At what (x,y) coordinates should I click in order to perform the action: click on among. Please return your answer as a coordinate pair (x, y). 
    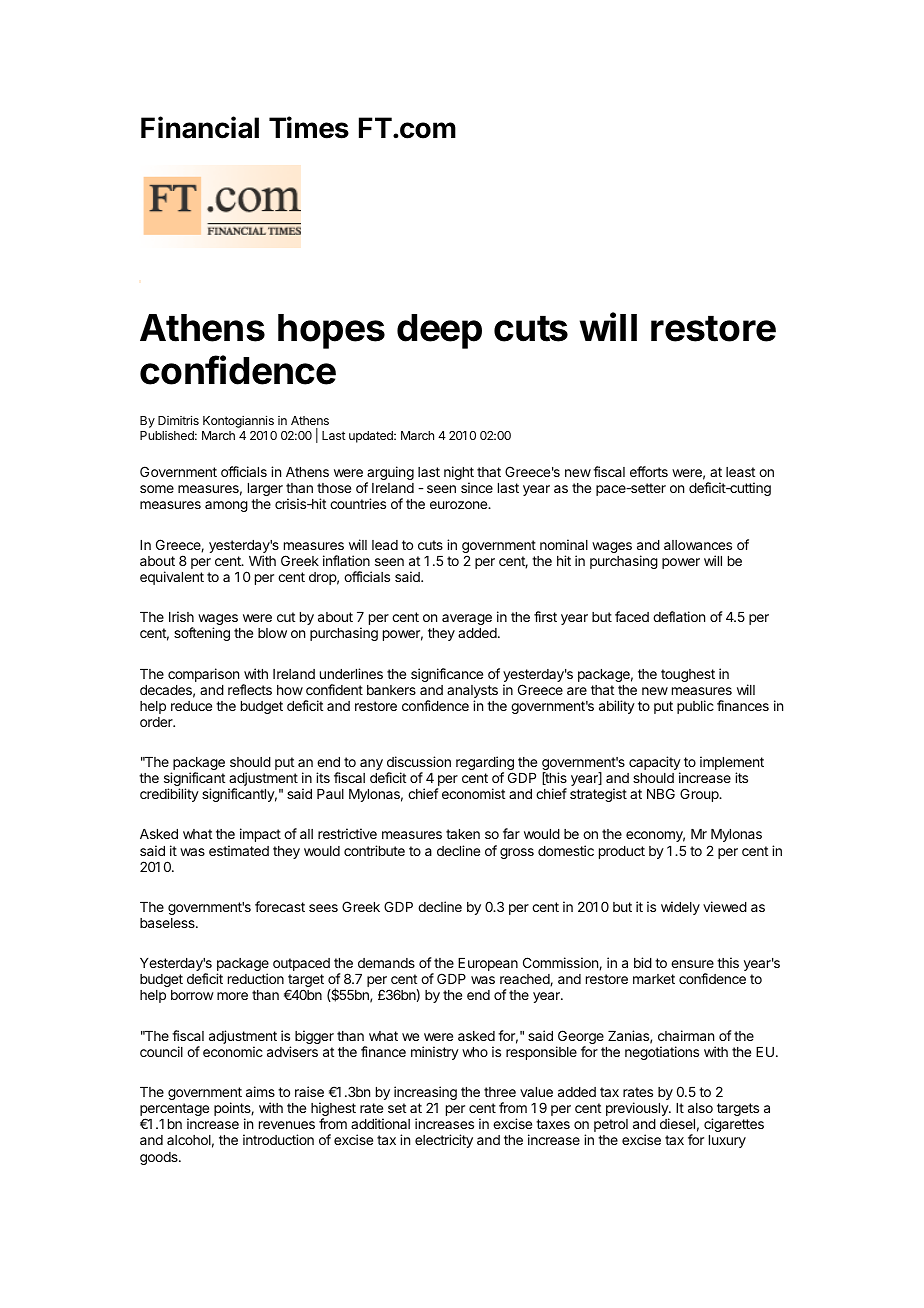
    Looking at the image, I should click on (226, 506).
